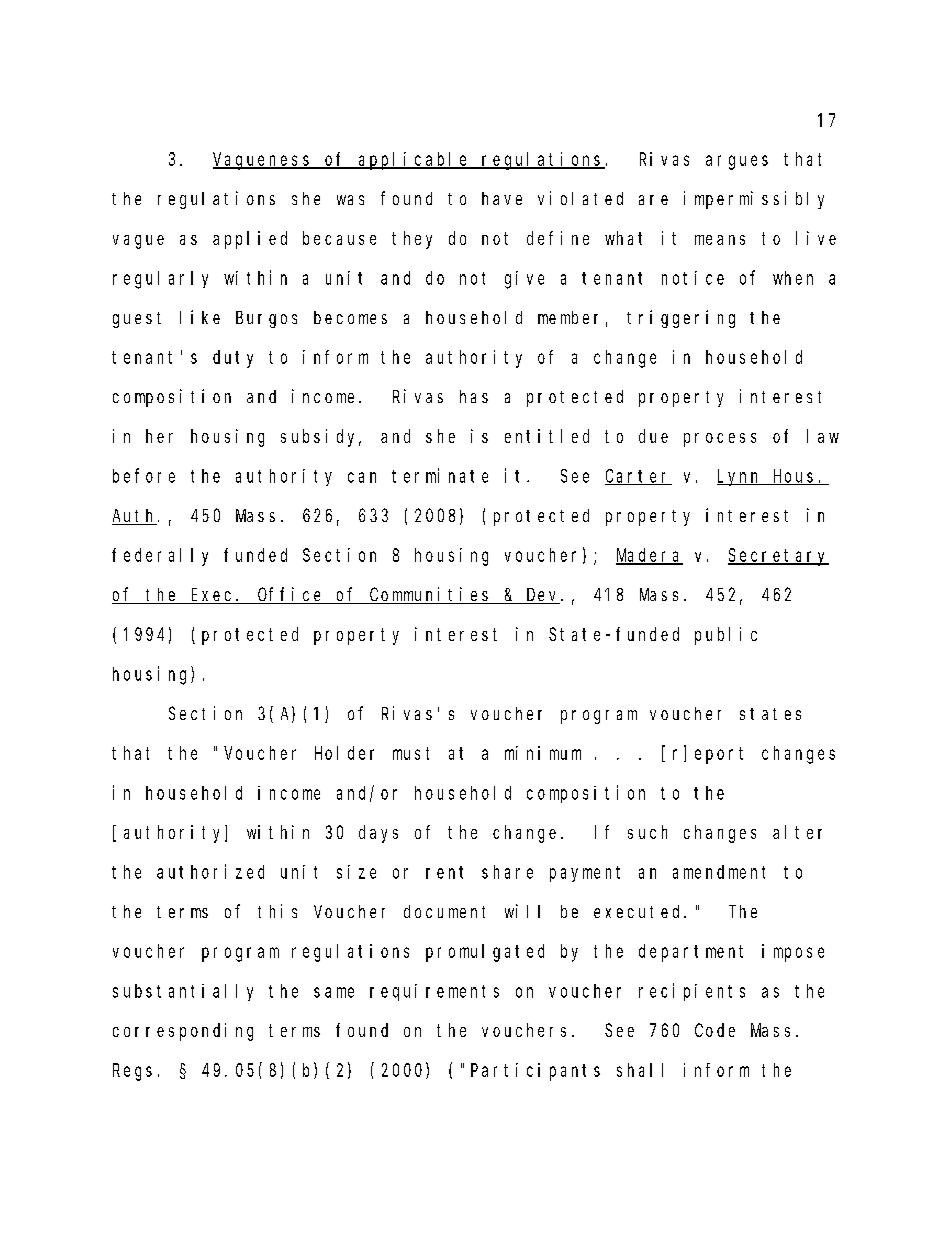 Image resolution: width=952 pixels, height=1233 pixels. I want to click on law, so click(823, 436).
